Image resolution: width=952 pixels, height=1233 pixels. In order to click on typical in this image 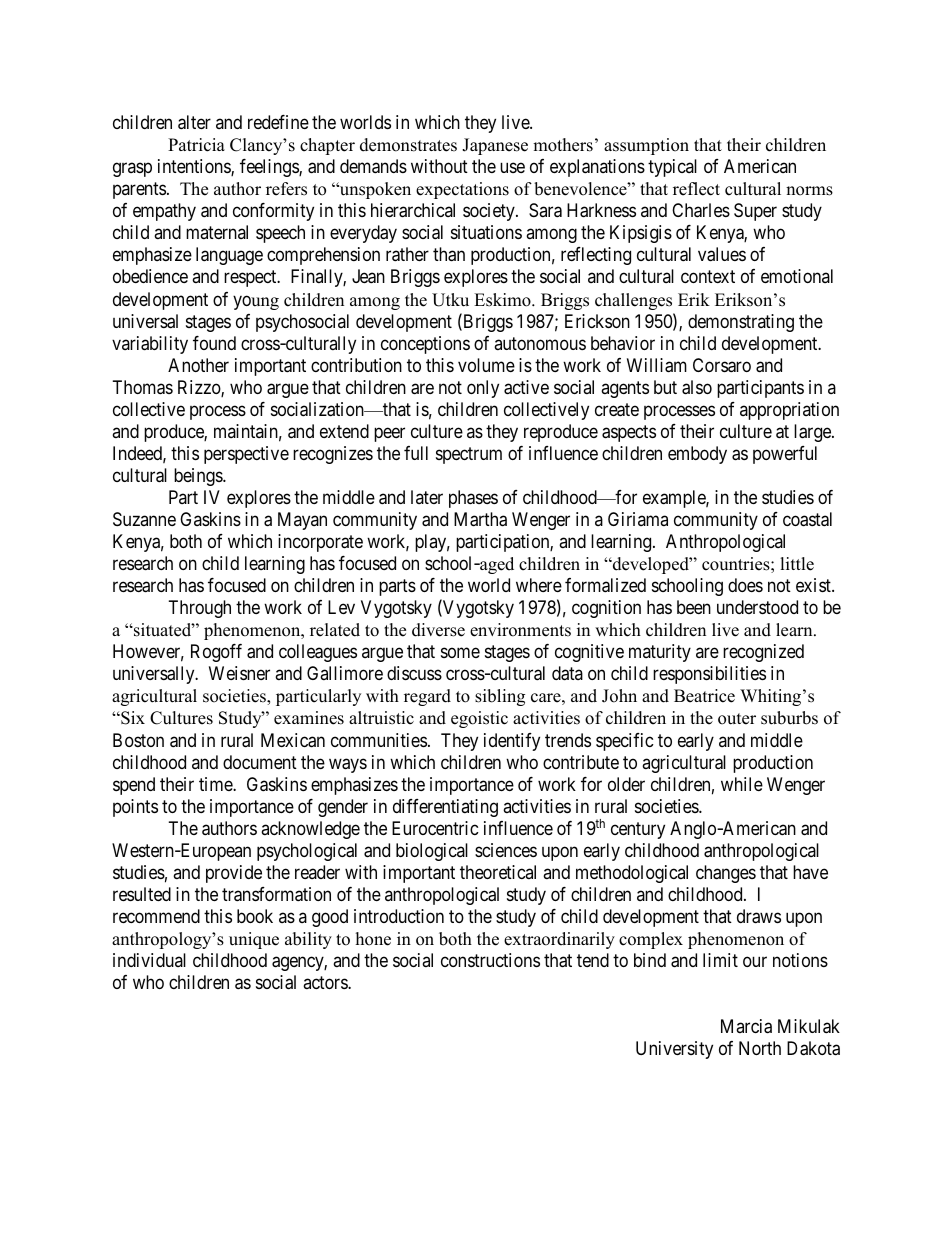, I will do `click(672, 168)`.
